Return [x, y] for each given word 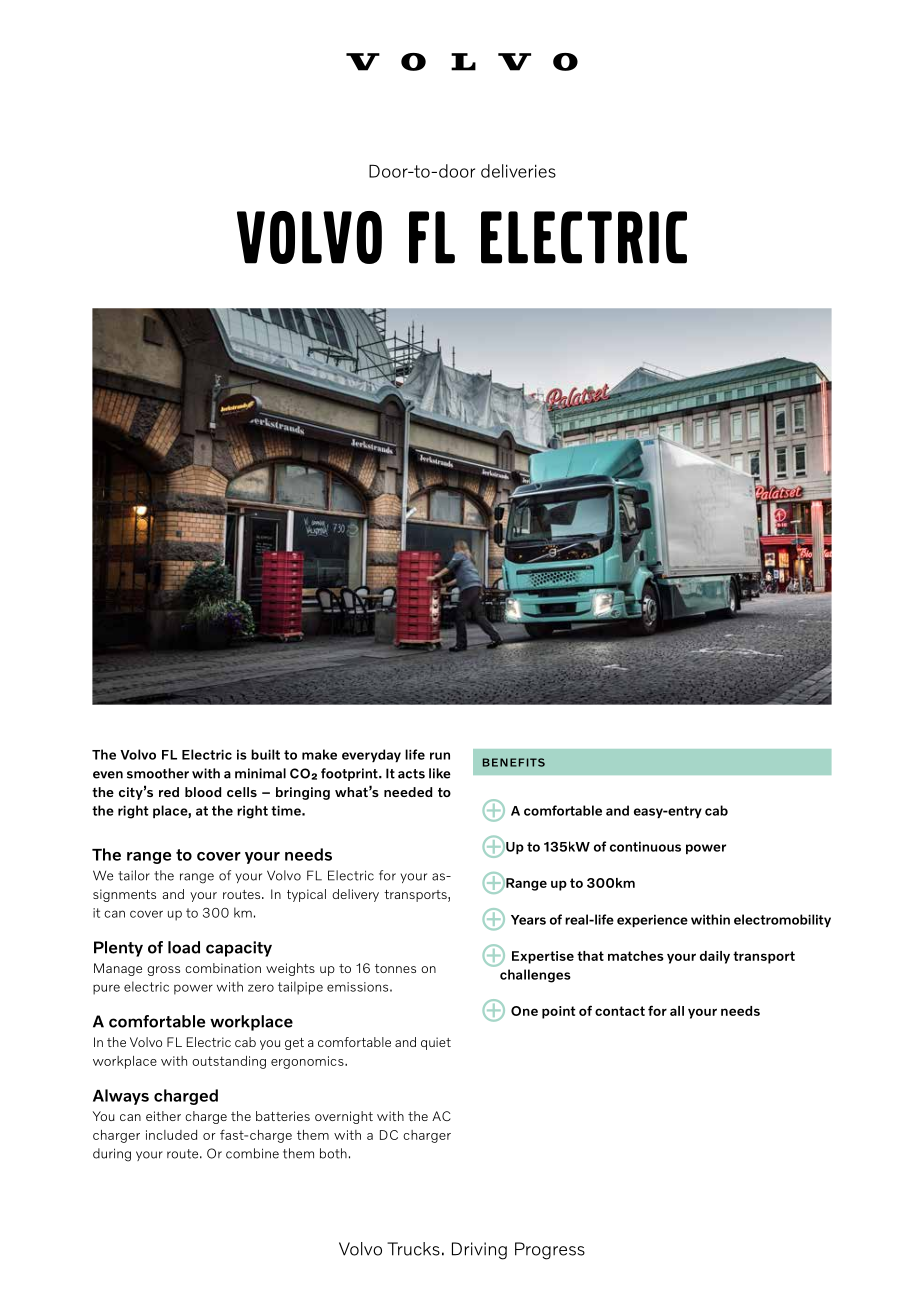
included [171, 1135]
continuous [645, 846]
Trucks [413, 1249]
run [440, 756]
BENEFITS [514, 762]
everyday [371, 755]
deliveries [518, 171]
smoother [158, 773]
